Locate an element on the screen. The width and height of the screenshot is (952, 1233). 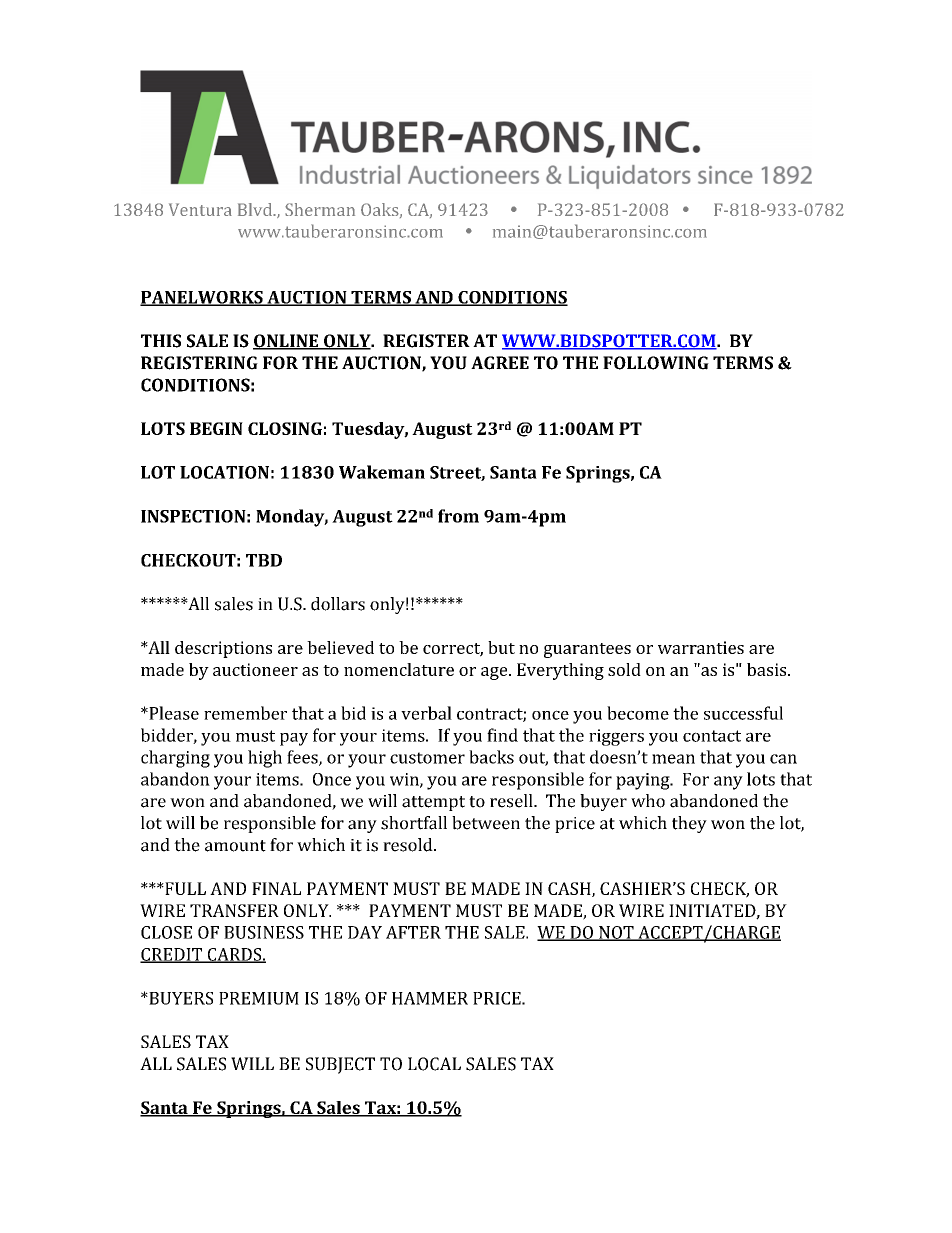
amount is located at coordinates (235, 846).
